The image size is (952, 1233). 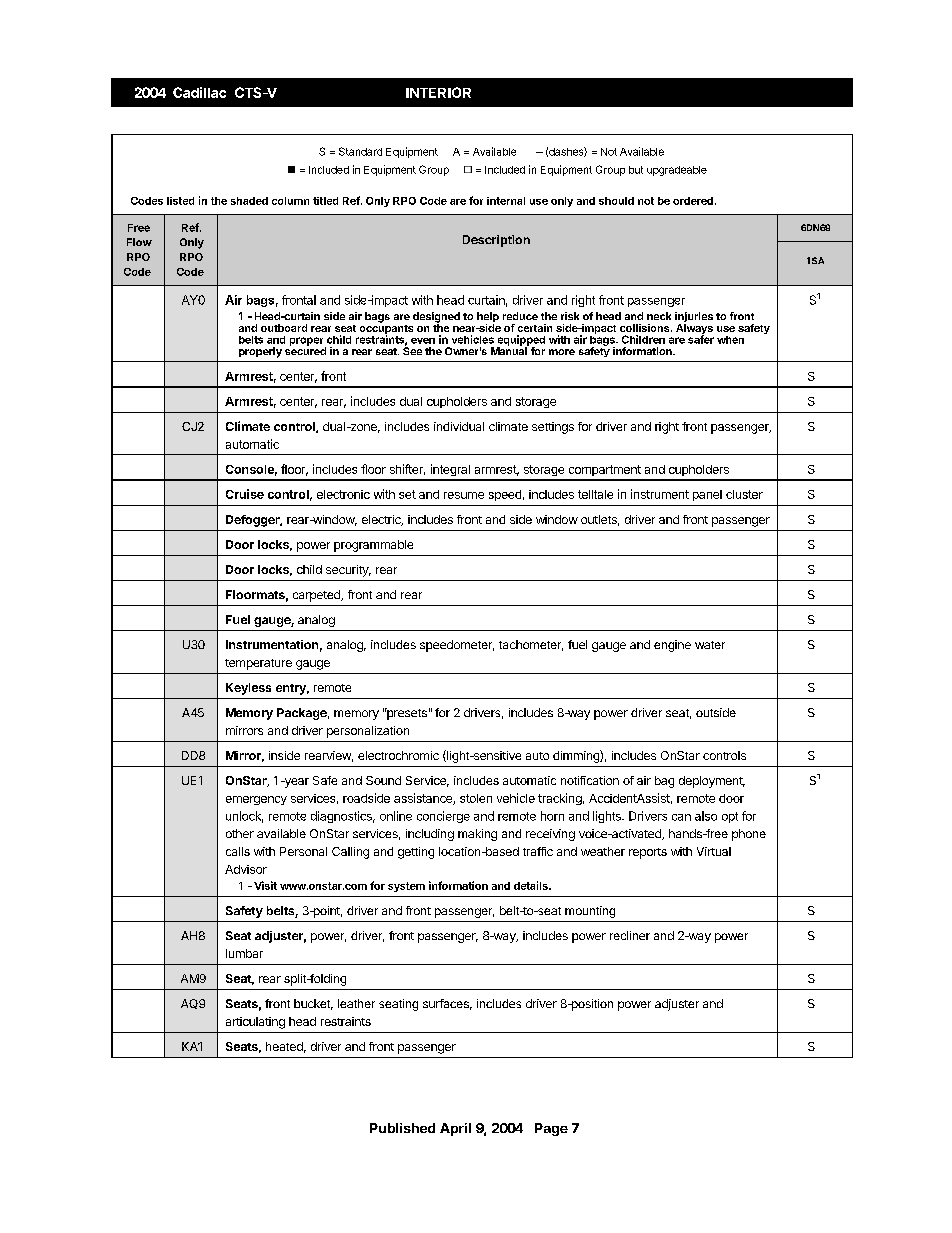 I want to click on INTERIOR, so click(x=438, y=92).
